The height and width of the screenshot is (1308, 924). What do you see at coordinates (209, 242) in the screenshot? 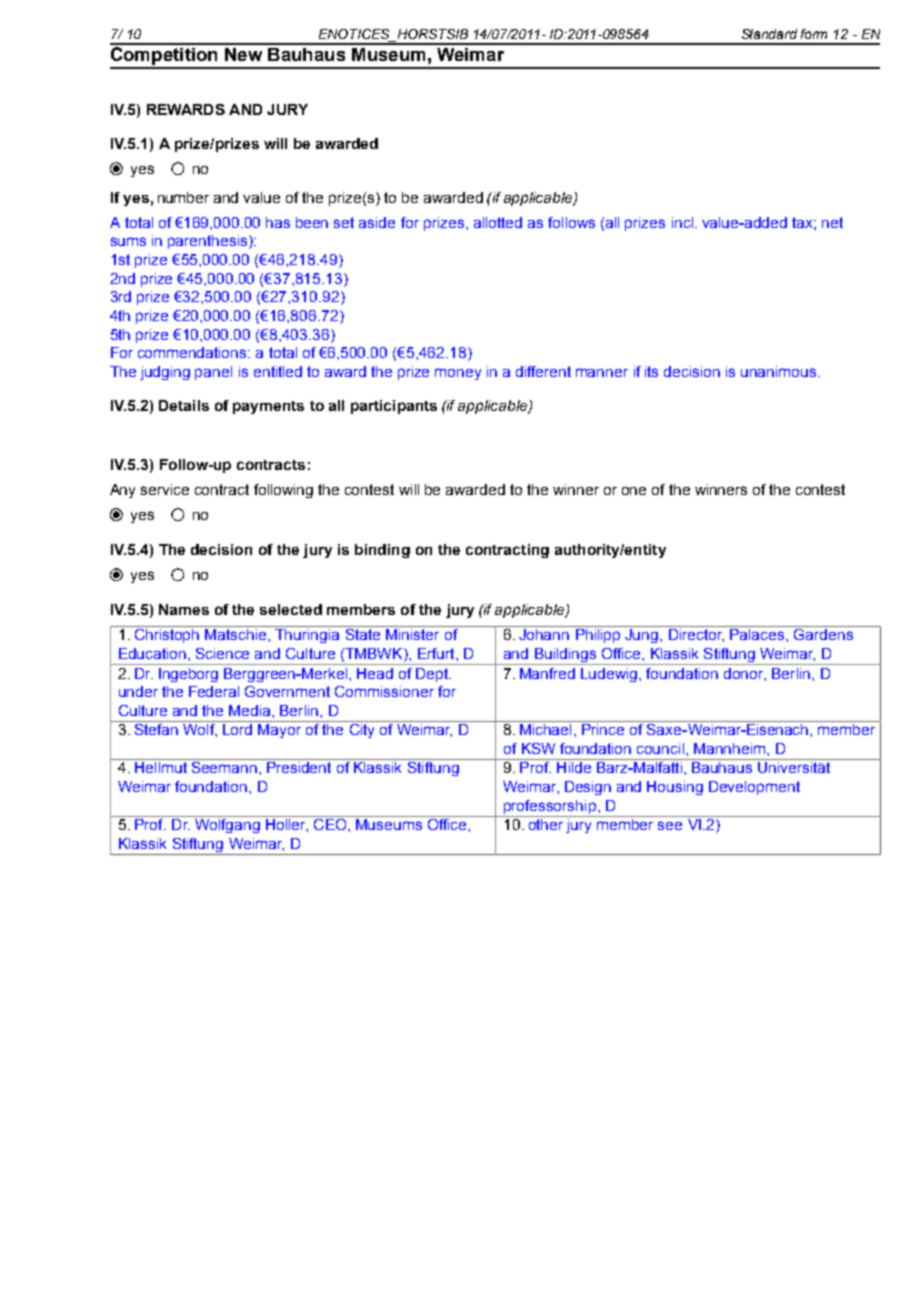
I see `parenthesis` at bounding box center [209, 242].
